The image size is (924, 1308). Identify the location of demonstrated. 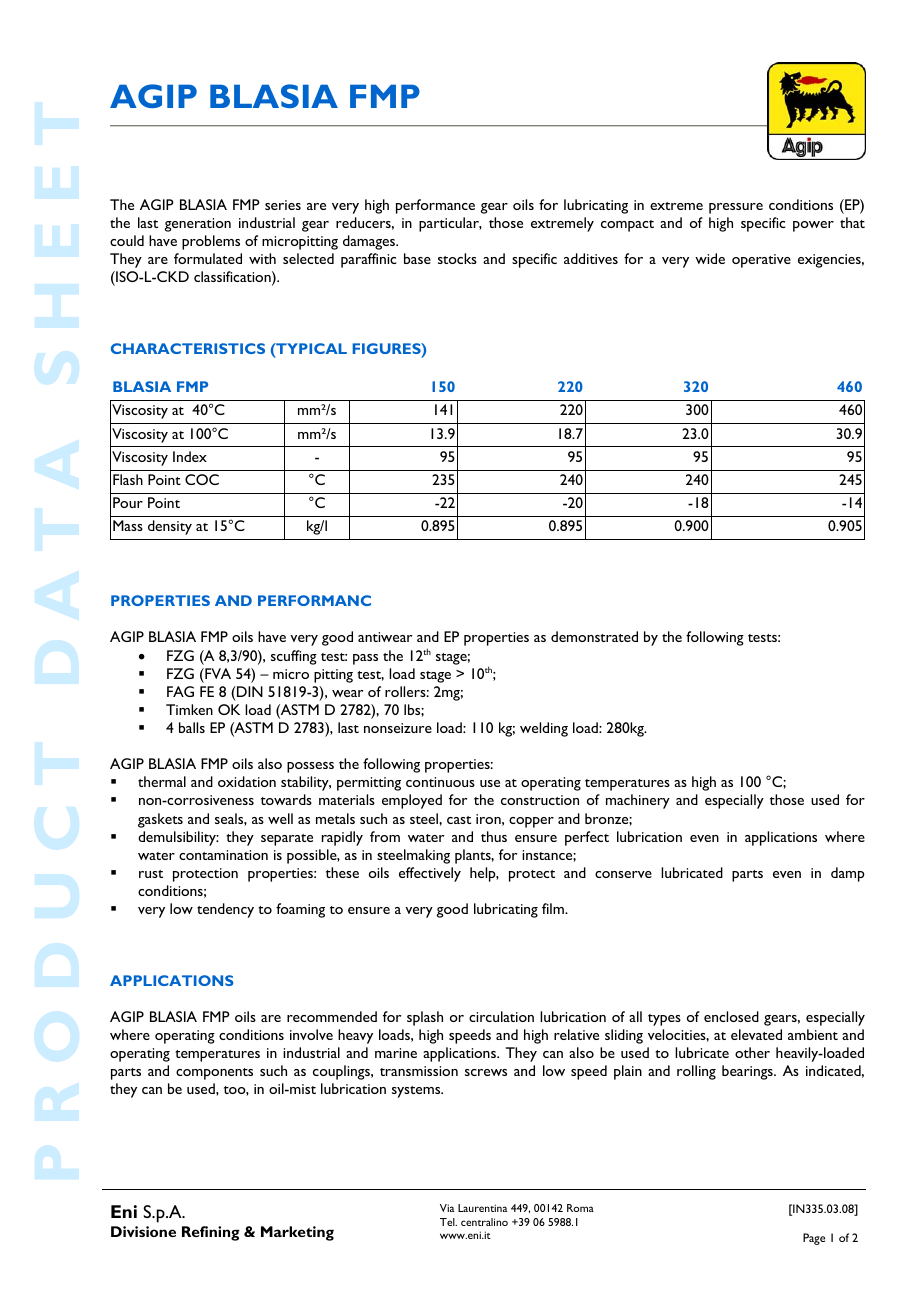
(594, 636).
